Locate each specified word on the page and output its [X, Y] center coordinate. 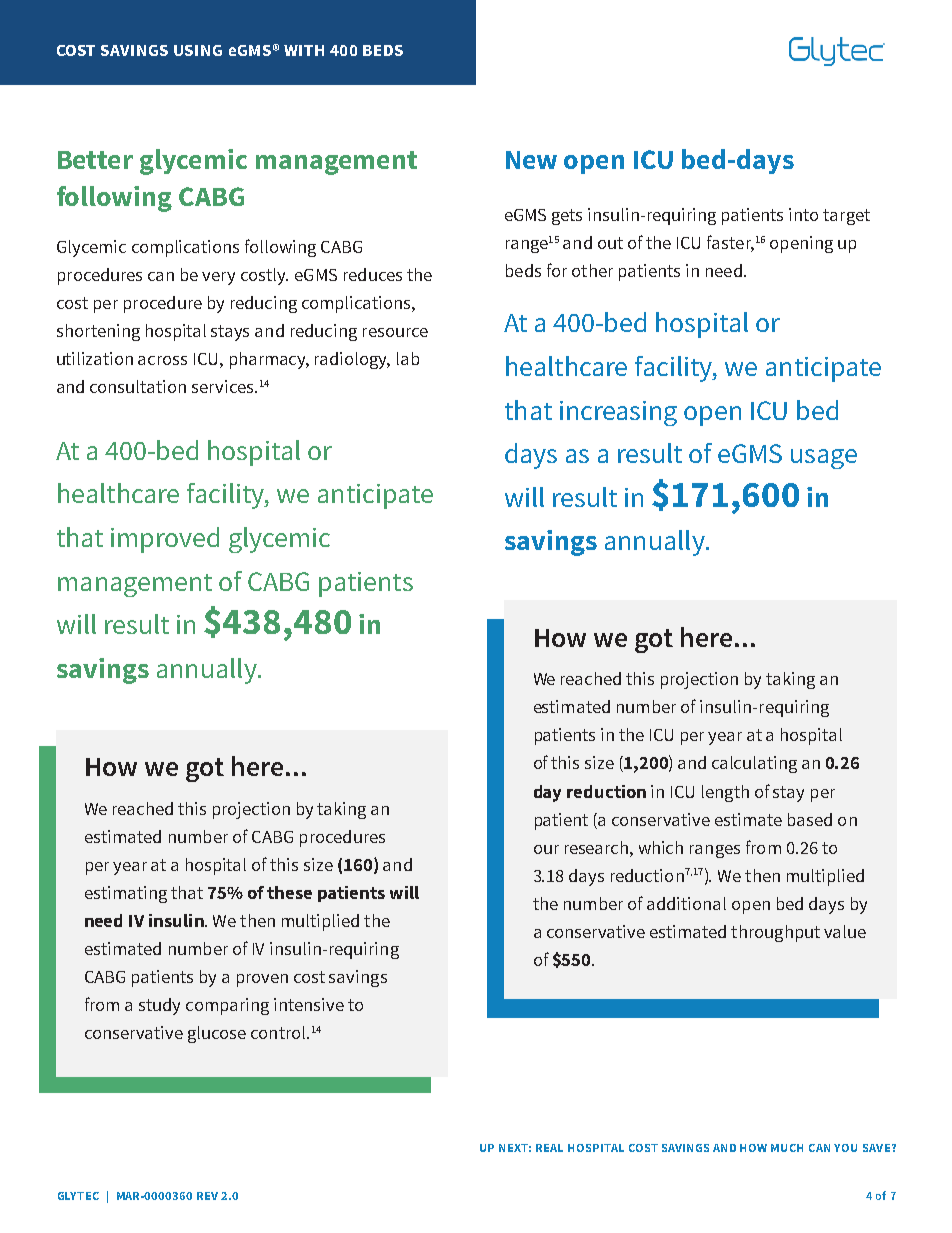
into [803, 214]
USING [198, 50]
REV [207, 1196]
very [218, 278]
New [531, 160]
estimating [126, 894]
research [598, 847]
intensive [309, 1004]
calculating [754, 764]
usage [824, 459]
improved [165, 540]
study [159, 1006]
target [846, 217]
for [557, 270]
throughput [775, 933]
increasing [618, 413]
